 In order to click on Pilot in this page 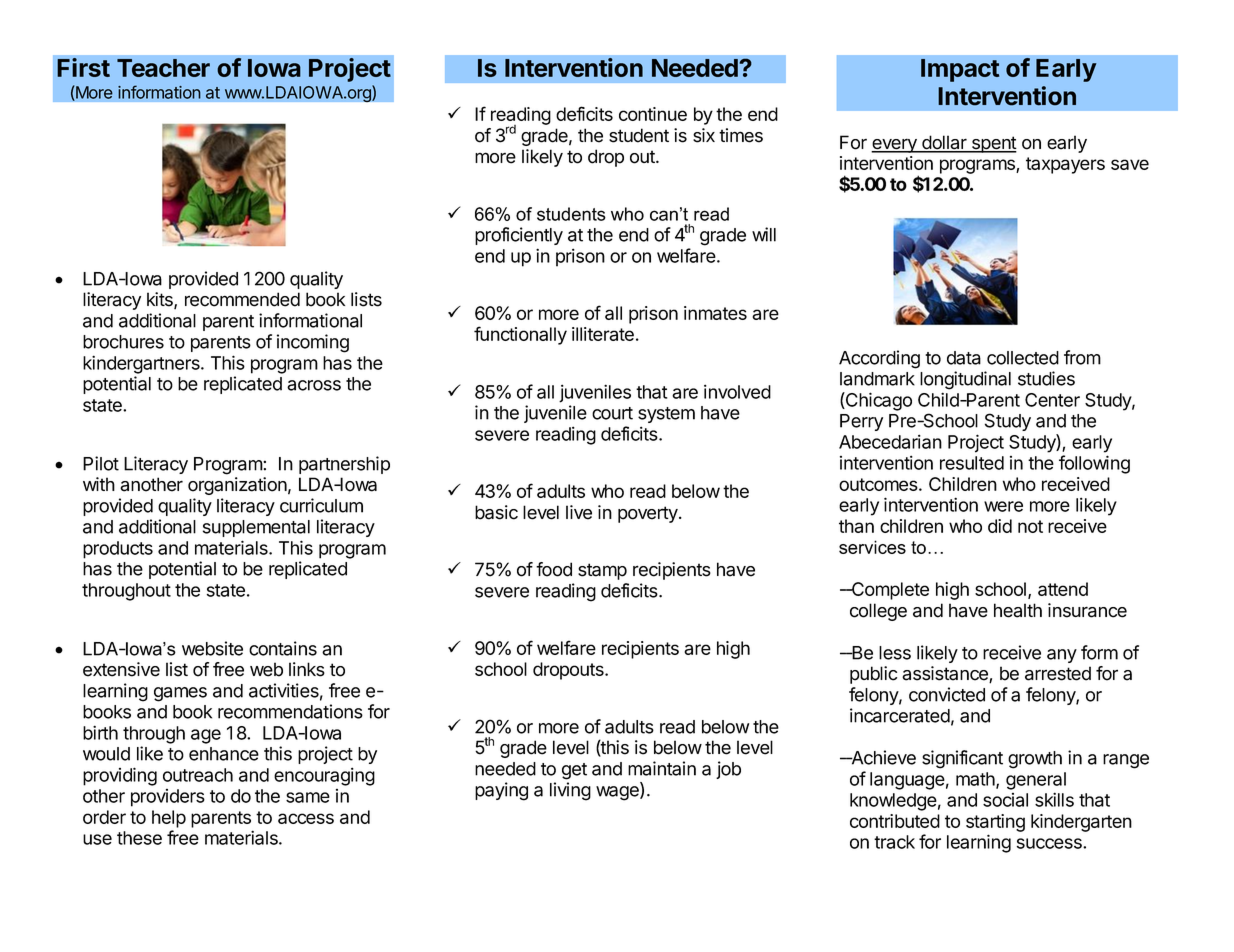, I will do `click(101, 463)`.
